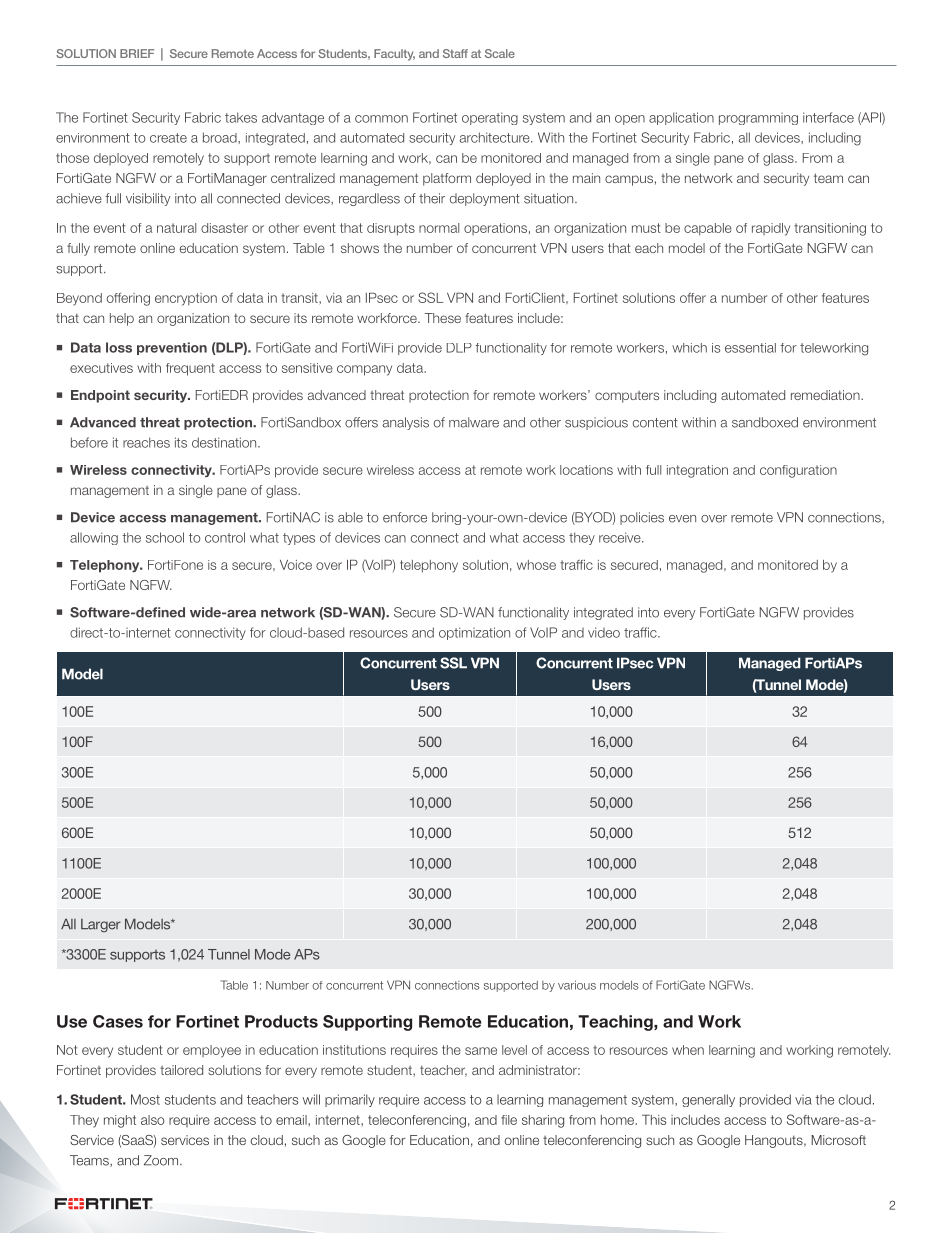  I want to click on school, so click(165, 537).
